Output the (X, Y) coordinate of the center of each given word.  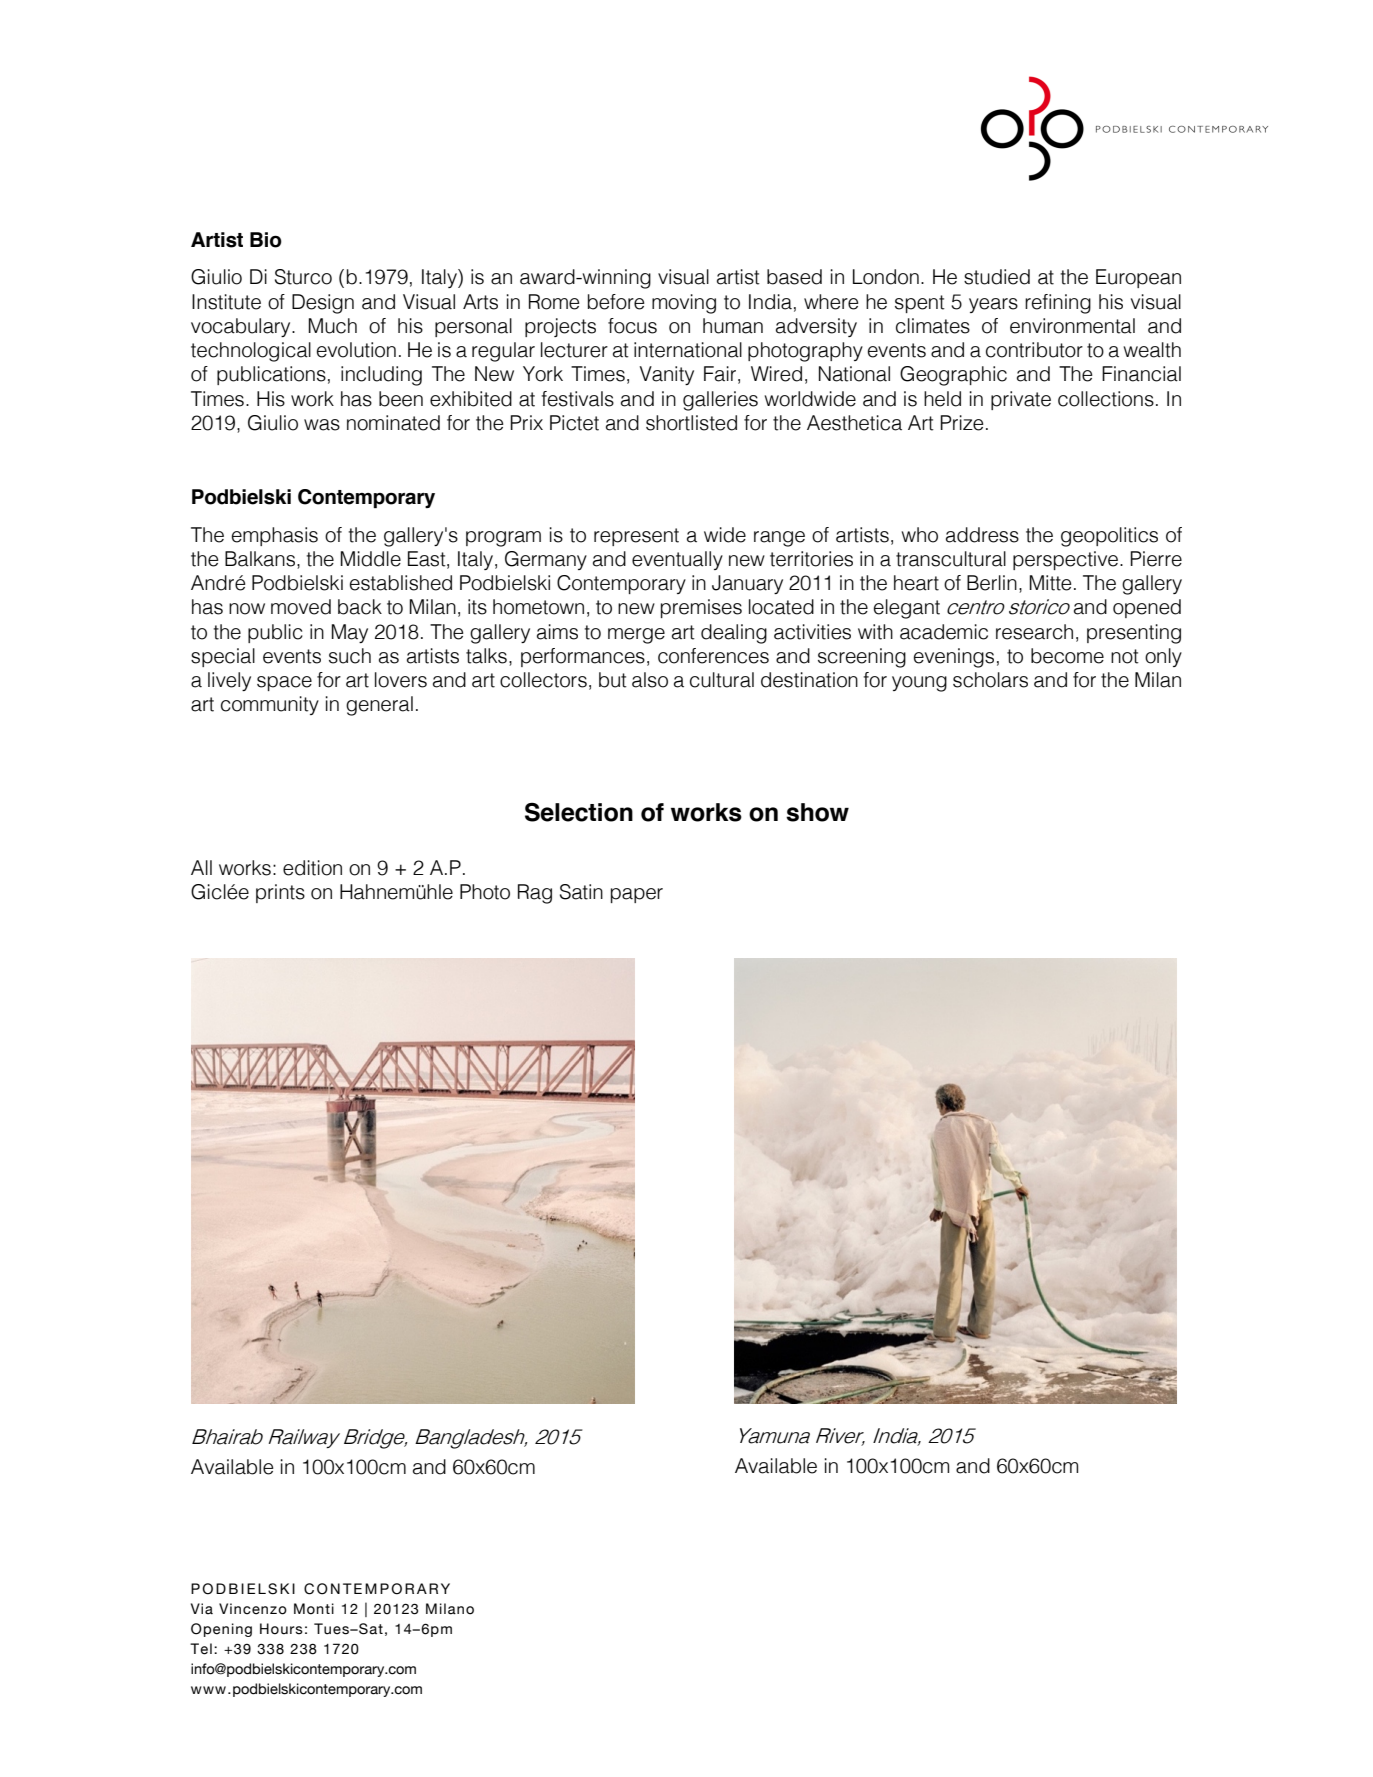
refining (1058, 304)
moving (684, 304)
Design (323, 304)
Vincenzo (253, 1609)
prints (280, 893)
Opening (221, 1630)
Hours (281, 1629)
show (817, 812)
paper (637, 895)
